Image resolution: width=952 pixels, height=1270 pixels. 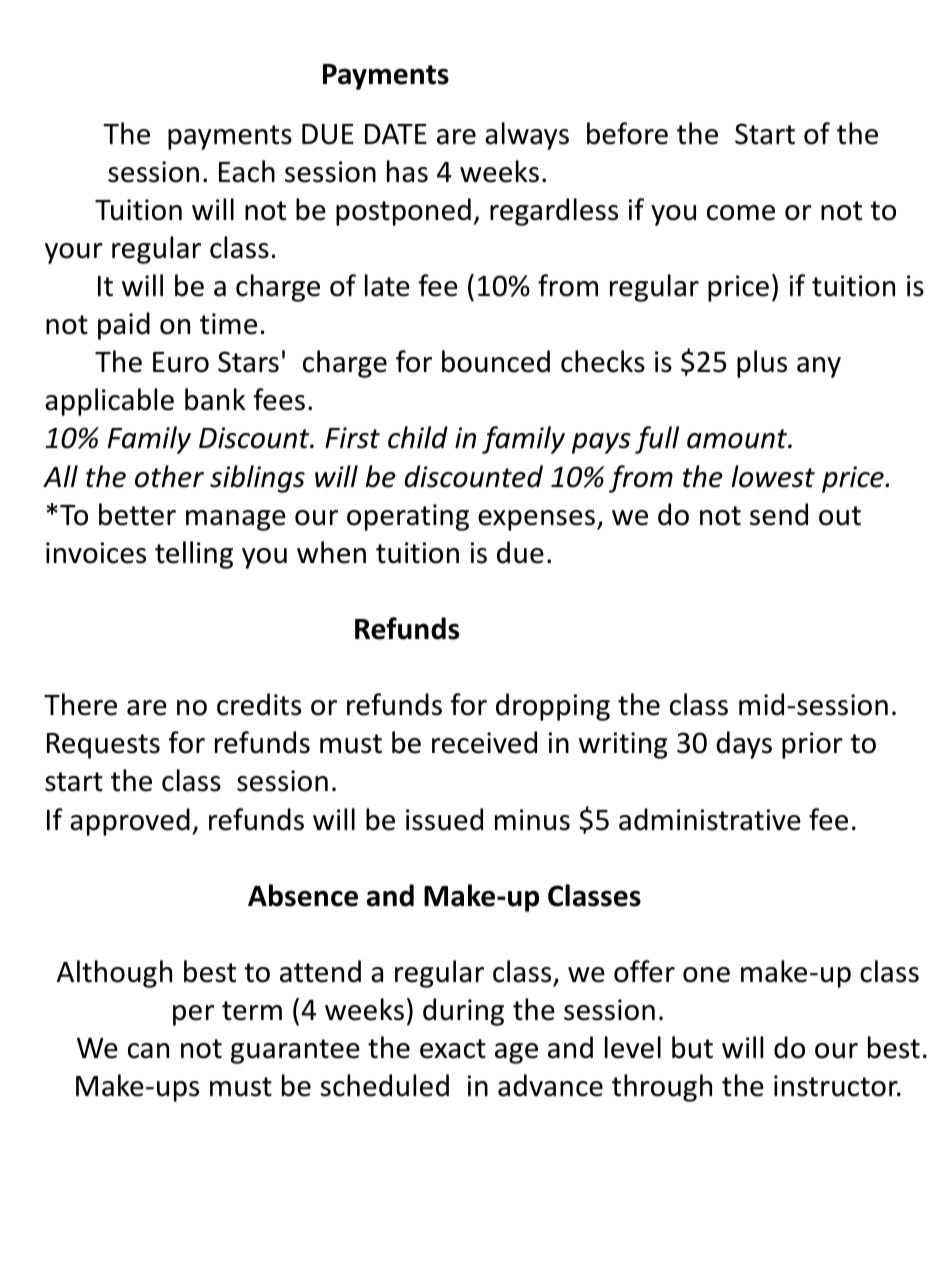 What do you see at coordinates (741, 213) in the image?
I see `come` at bounding box center [741, 213].
